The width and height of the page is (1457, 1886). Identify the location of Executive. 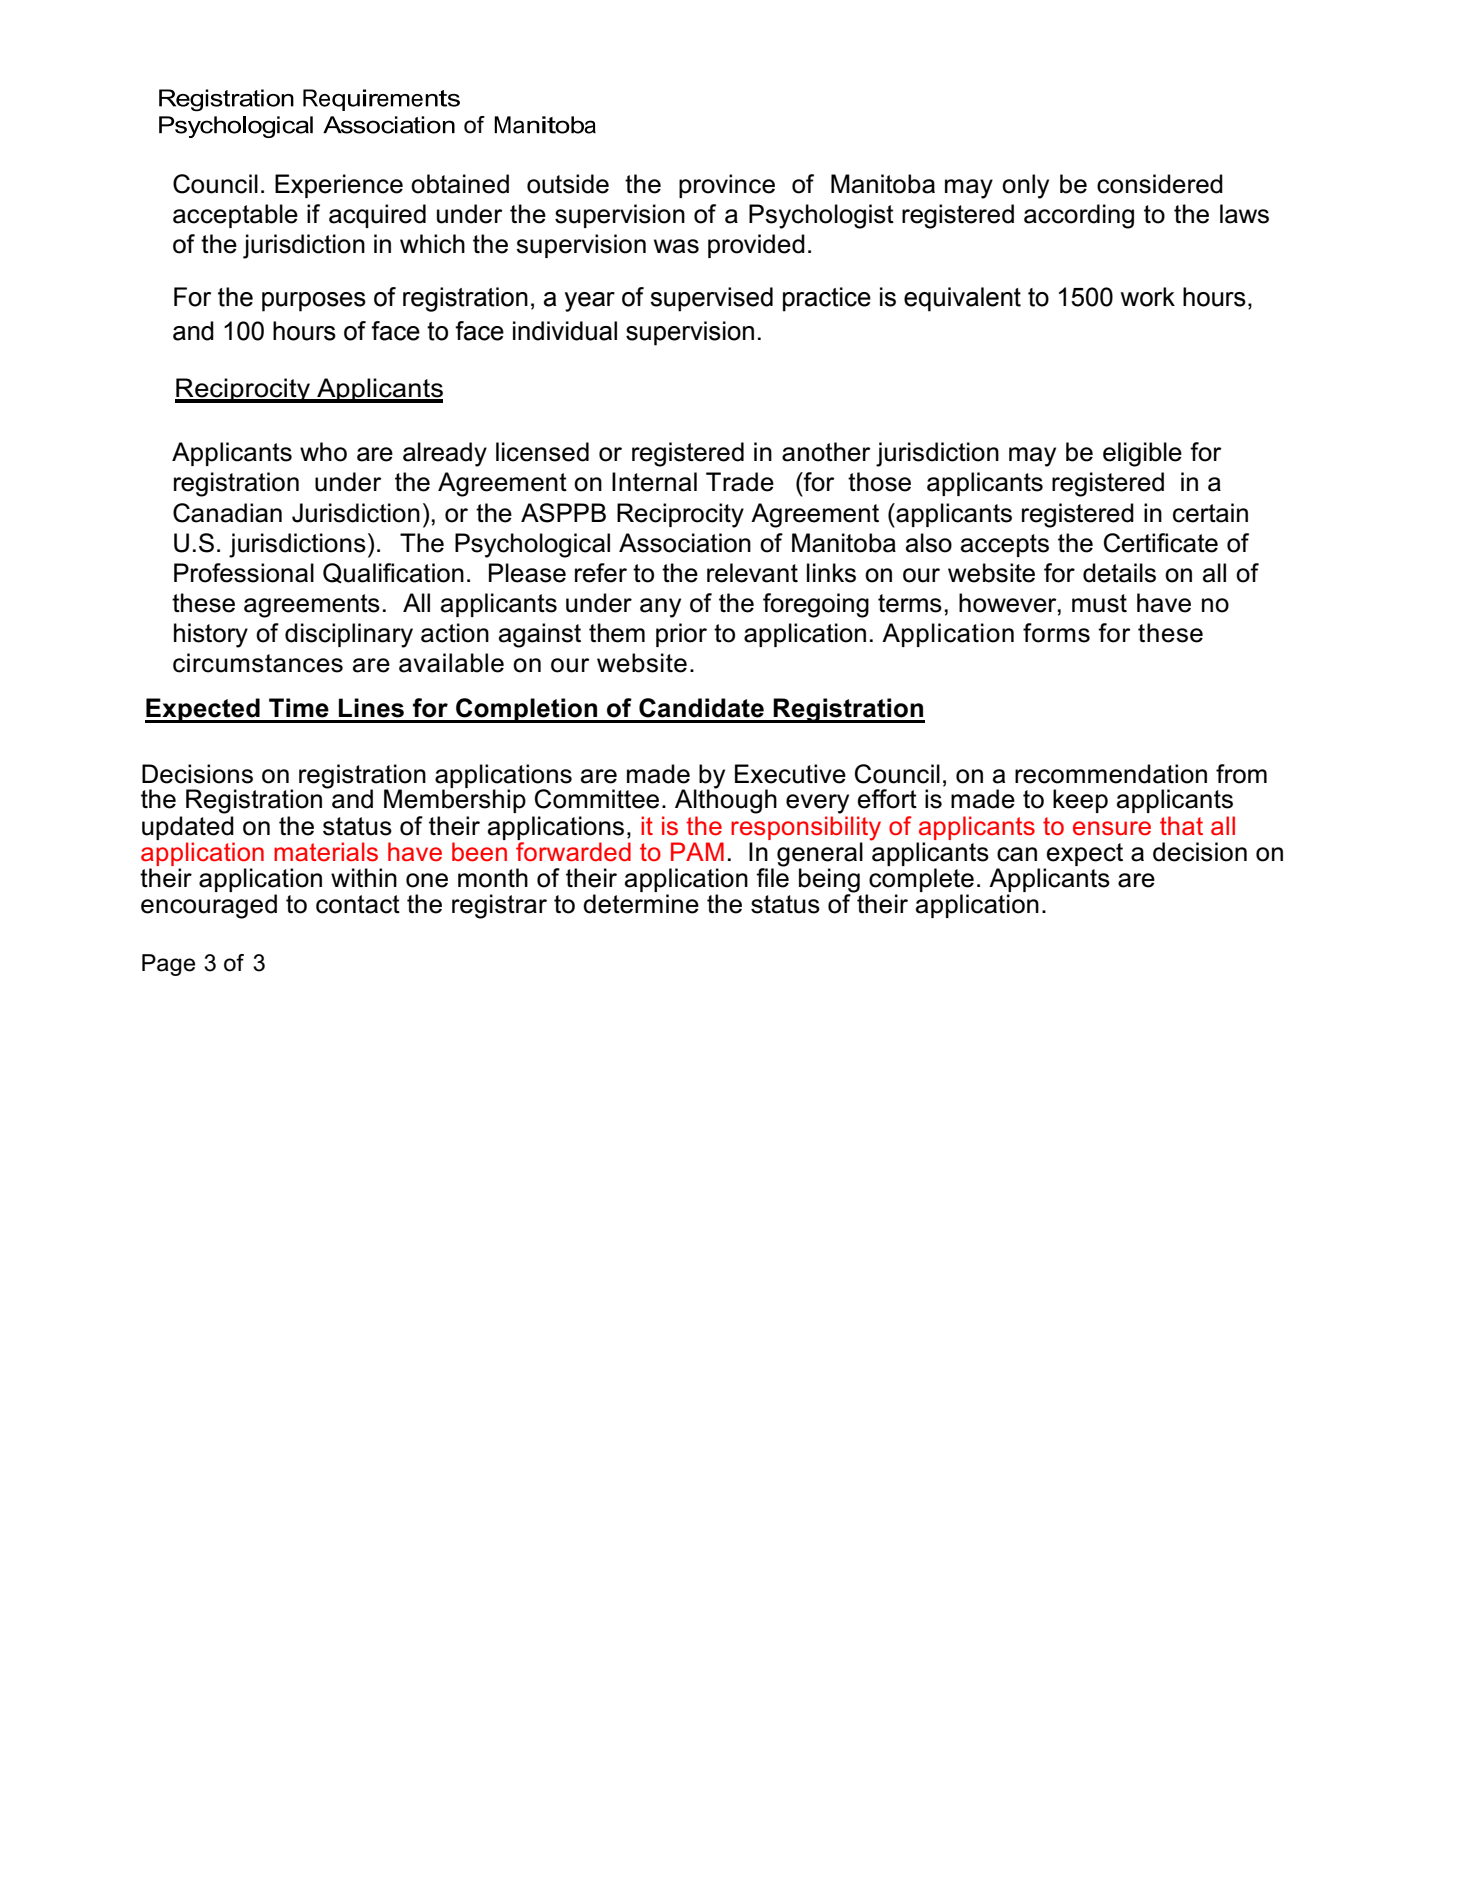
(790, 774).
